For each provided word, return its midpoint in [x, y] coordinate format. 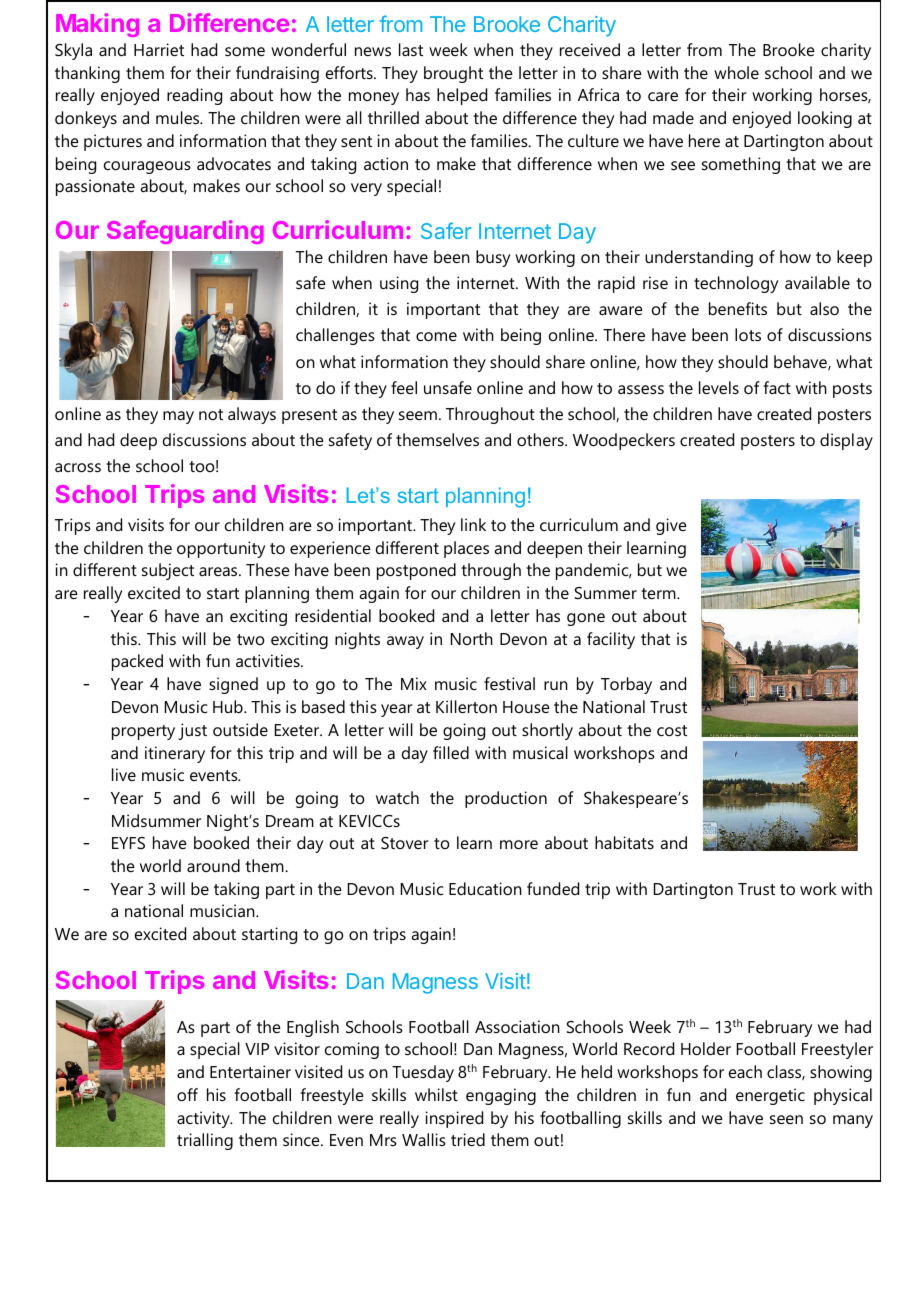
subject [168, 571]
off [187, 1094]
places [466, 549]
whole [736, 72]
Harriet [159, 49]
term [659, 593]
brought [453, 74]
